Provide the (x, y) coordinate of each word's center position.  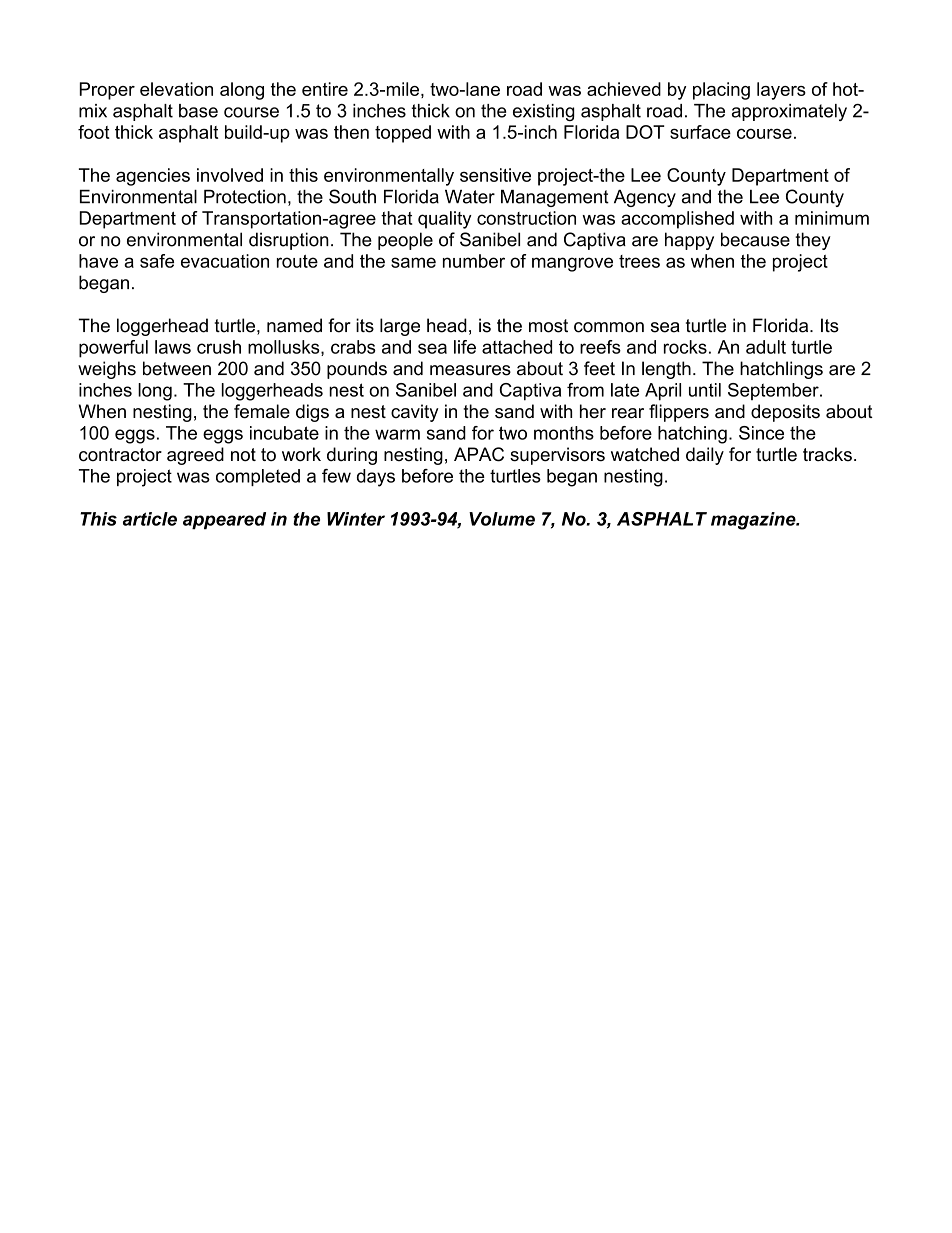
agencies (153, 177)
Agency (645, 198)
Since (761, 433)
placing (721, 91)
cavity (415, 413)
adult (766, 347)
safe (157, 261)
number (474, 261)
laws (173, 347)
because (755, 239)
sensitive (495, 175)
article (150, 519)
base (198, 111)
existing (544, 112)
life (465, 347)
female (262, 411)
